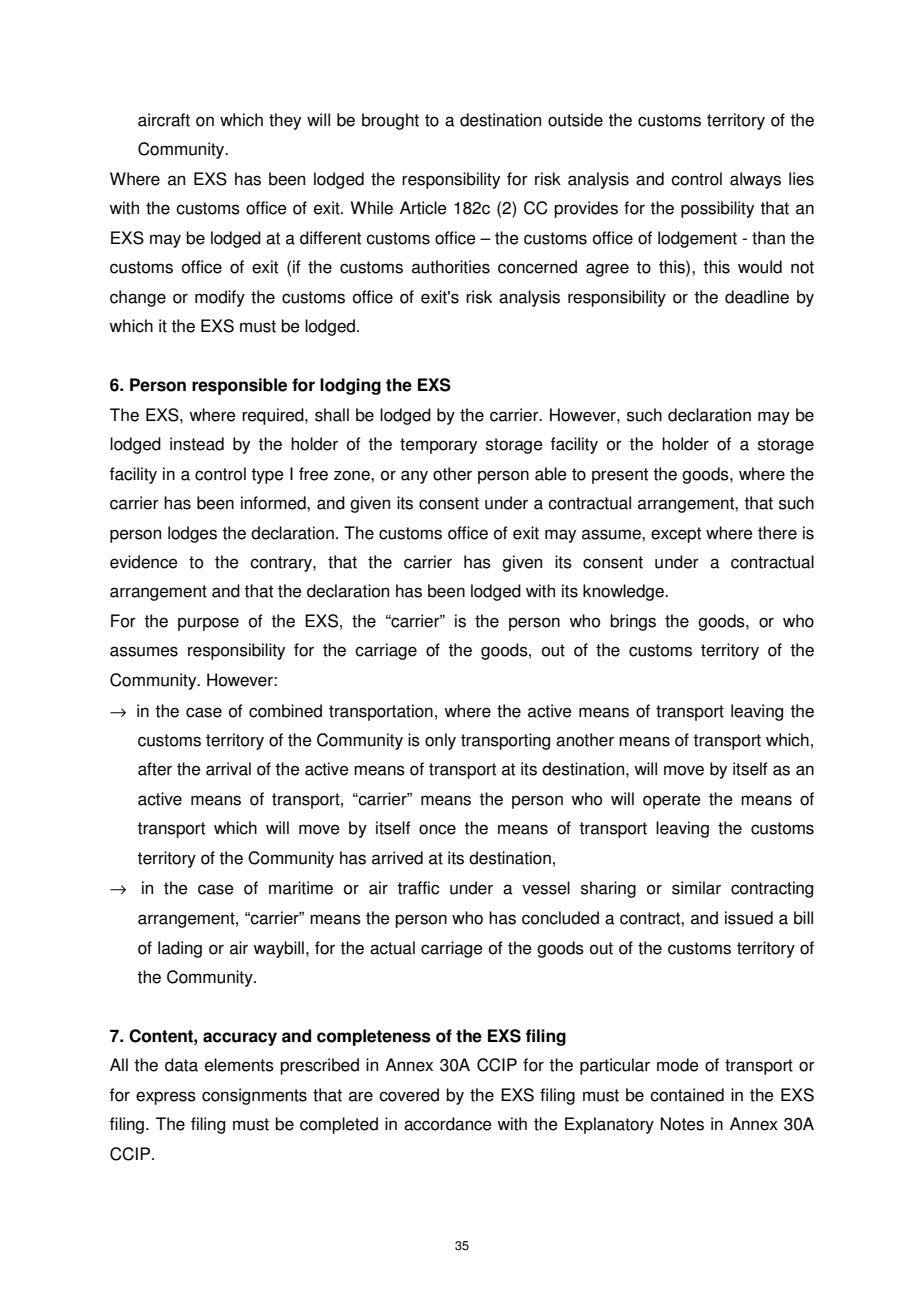 Image resolution: width=924 pixels, height=1308 pixels. What do you see at coordinates (687, 1095) in the screenshot?
I see `contained` at bounding box center [687, 1095].
